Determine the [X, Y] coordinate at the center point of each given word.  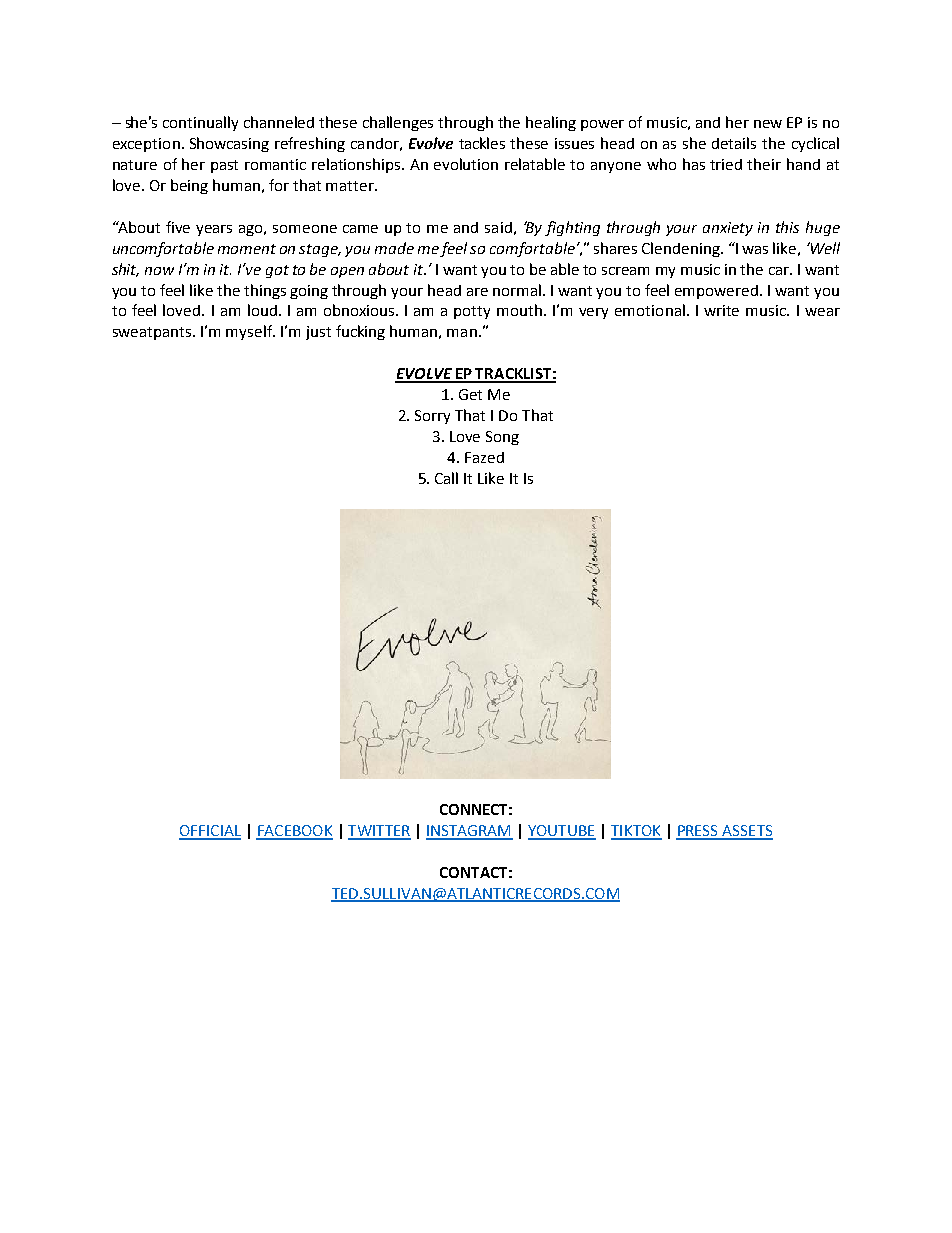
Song [502, 438]
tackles [482, 143]
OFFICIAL [210, 832]
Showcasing [229, 144]
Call [446, 478]
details [734, 143]
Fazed [484, 457]
